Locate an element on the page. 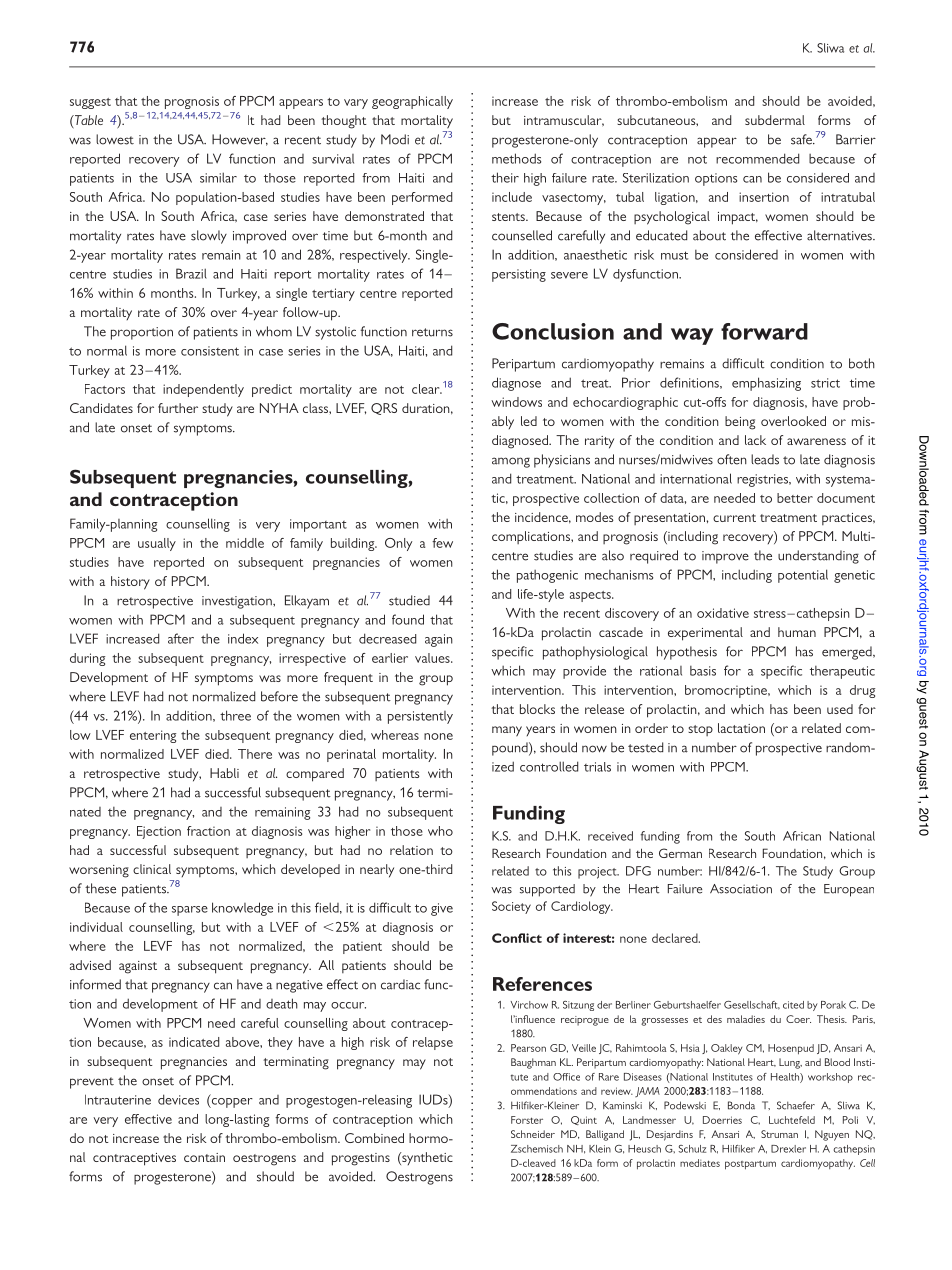 The height and width of the document is (1270, 952). German is located at coordinates (680, 853).
